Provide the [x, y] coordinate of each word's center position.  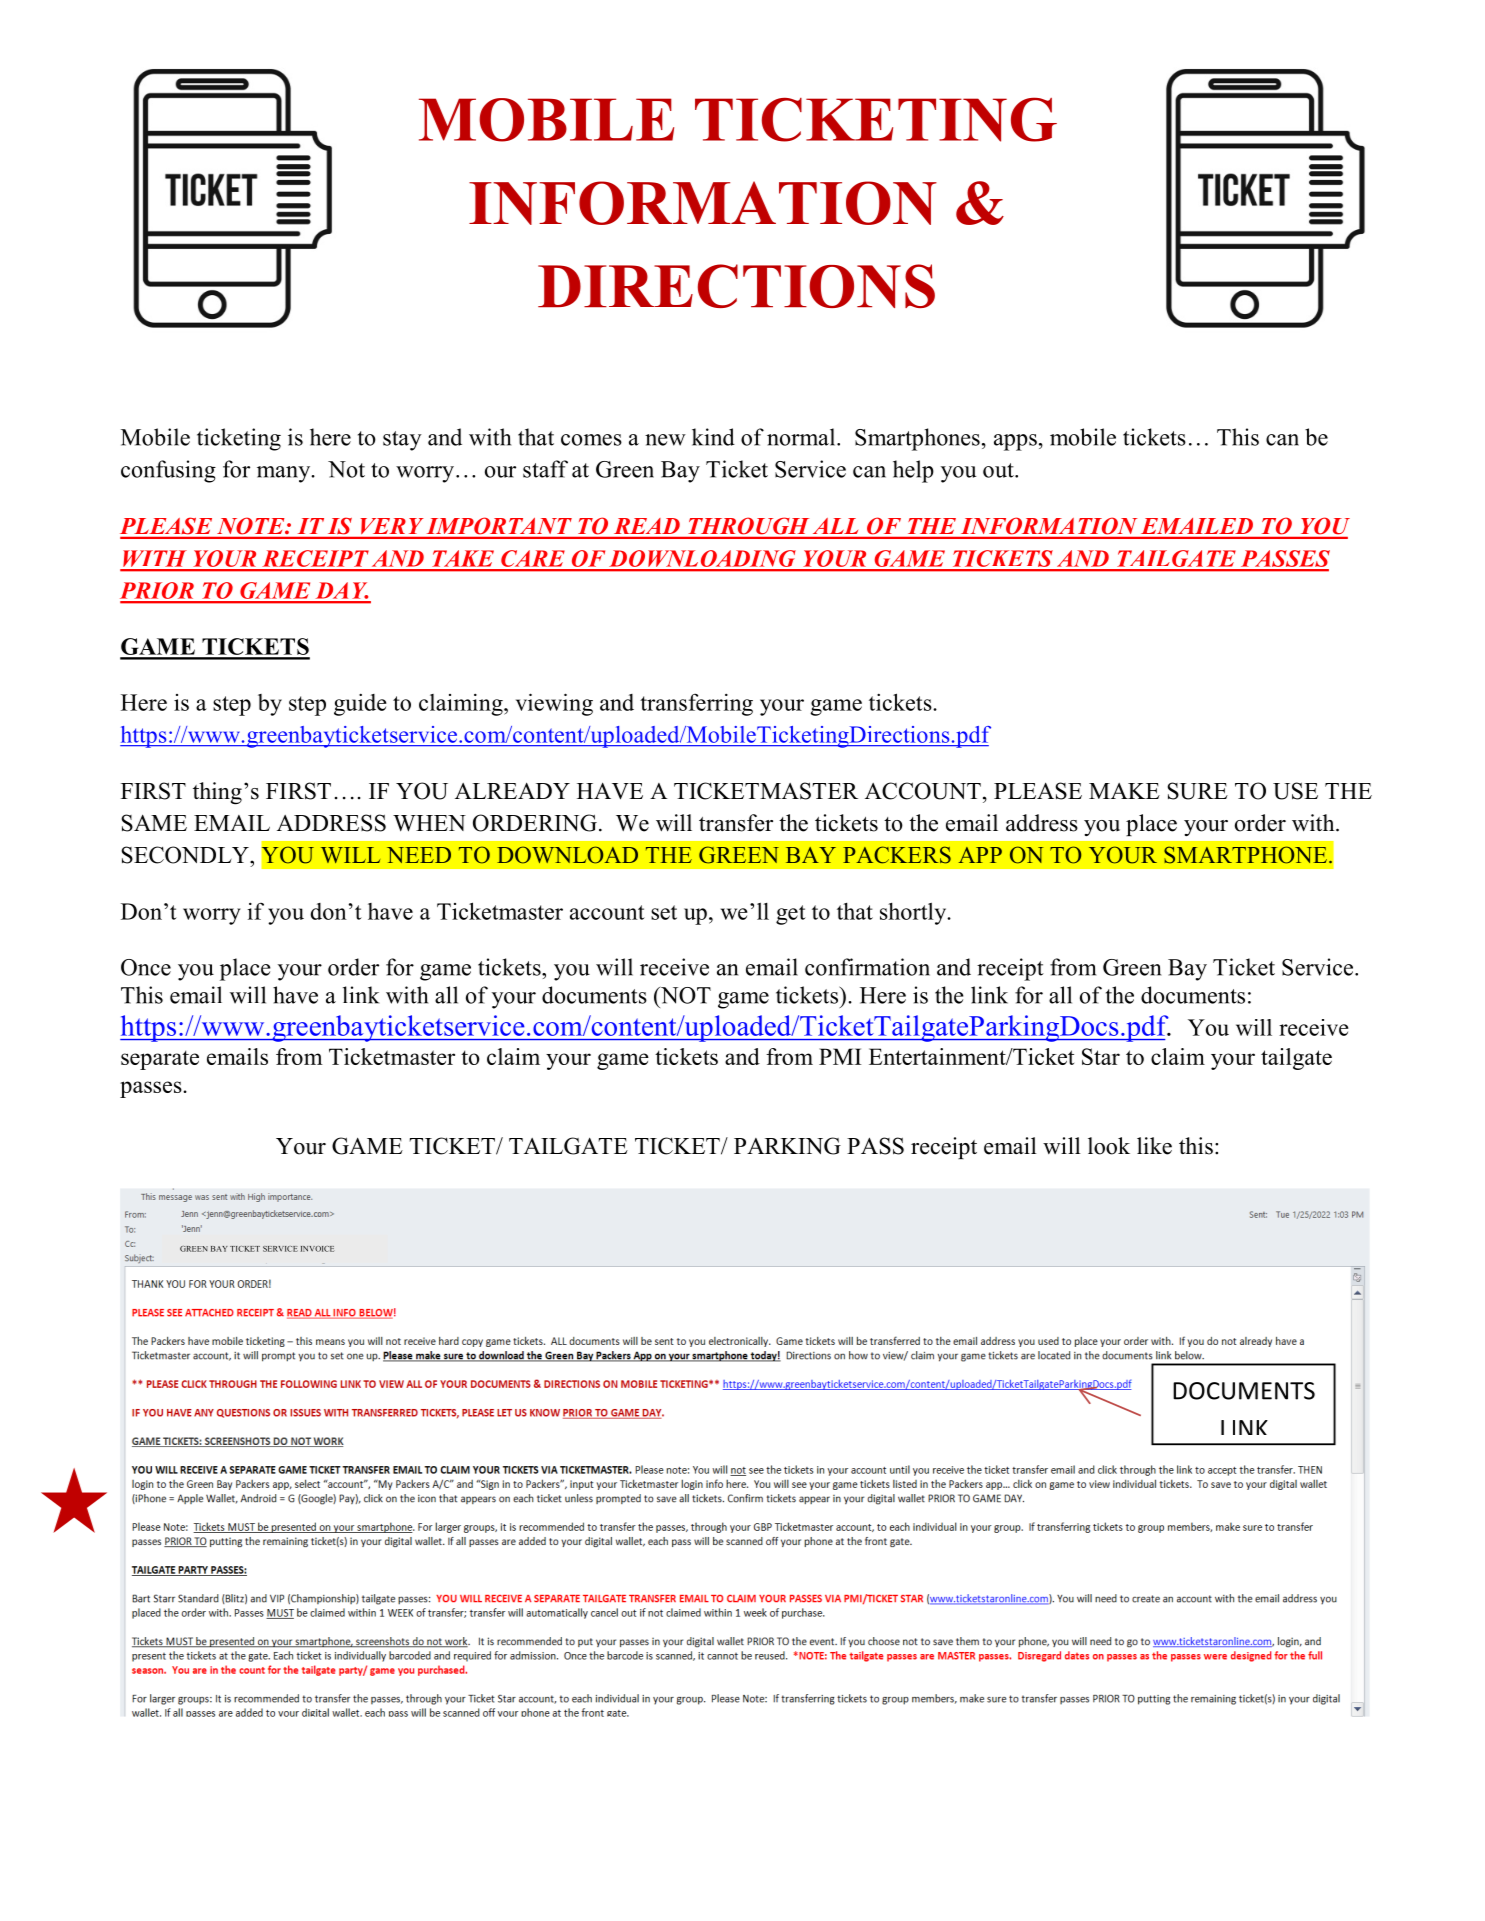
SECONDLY [186, 855]
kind [713, 437]
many [285, 474]
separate [160, 1060]
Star [1101, 1056]
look [1109, 1146]
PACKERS [897, 855]
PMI [840, 1056]
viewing [554, 704]
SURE [1197, 791]
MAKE [1124, 791]
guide [360, 705]
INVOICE [318, 1249]
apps [1015, 442]
